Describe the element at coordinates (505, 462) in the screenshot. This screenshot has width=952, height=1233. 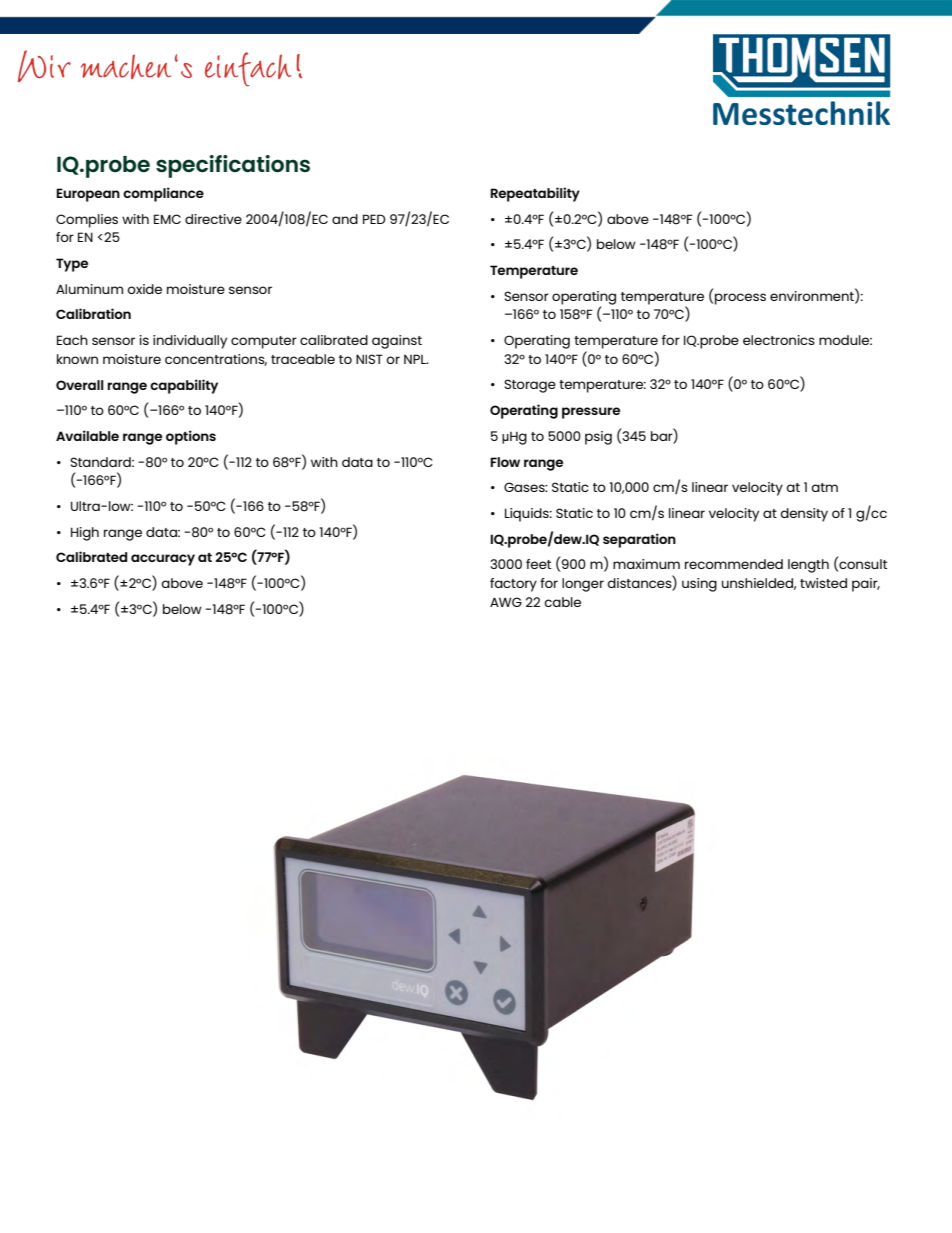
I see `Flow` at that location.
